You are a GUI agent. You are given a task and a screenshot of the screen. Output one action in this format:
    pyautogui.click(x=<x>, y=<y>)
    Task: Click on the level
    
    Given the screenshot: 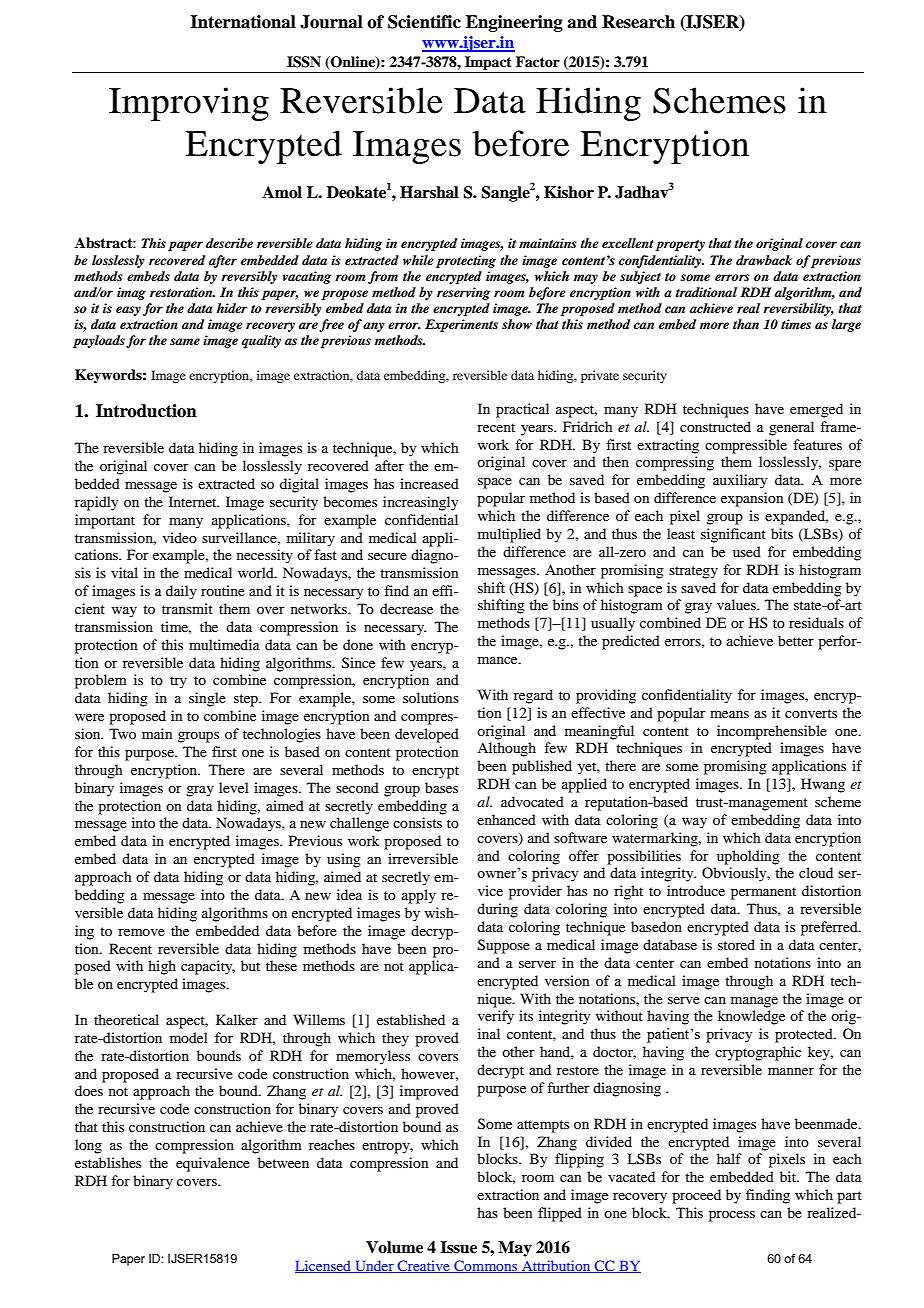 What is the action you would take?
    pyautogui.click(x=234, y=787)
